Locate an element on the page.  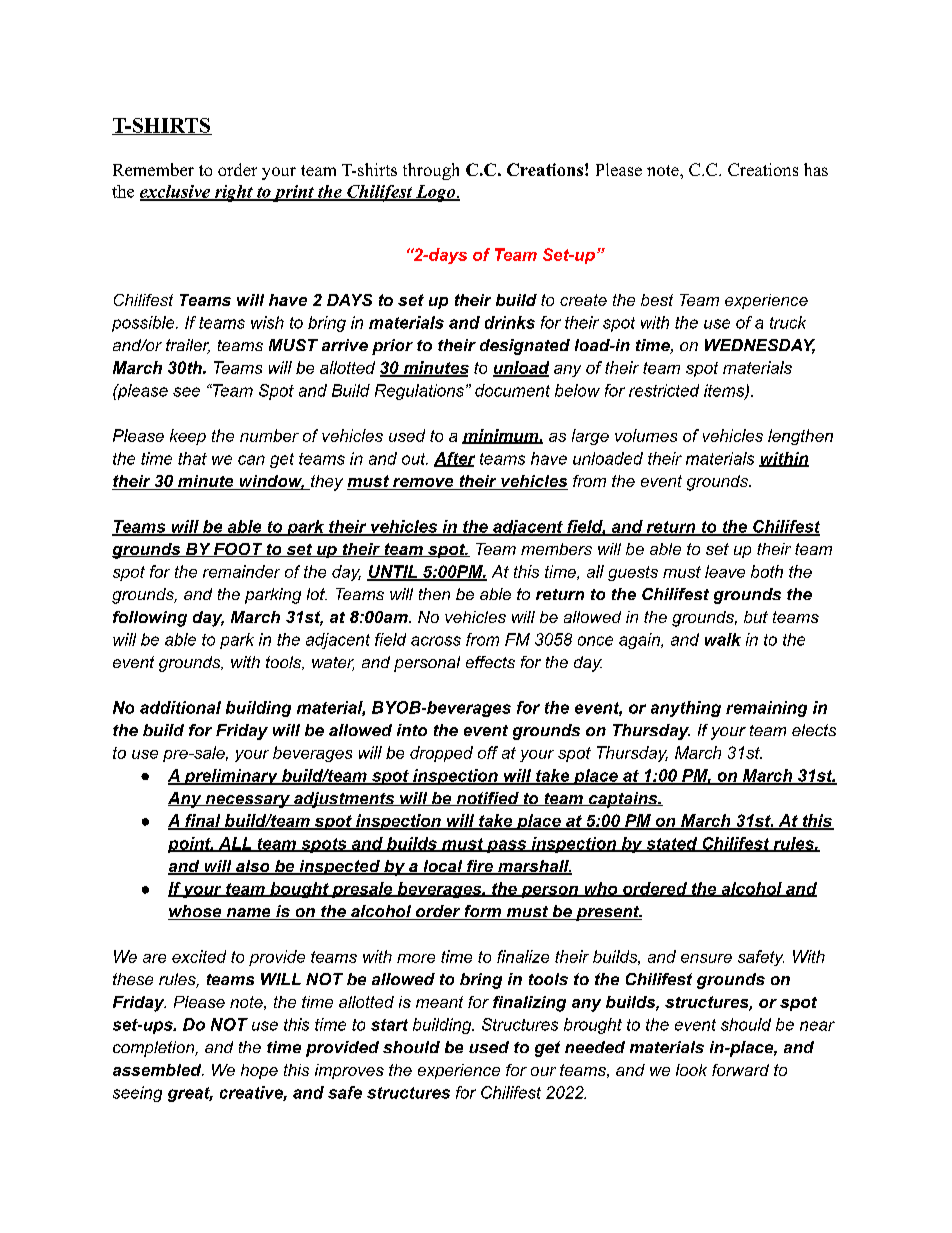
walk is located at coordinates (723, 639).
